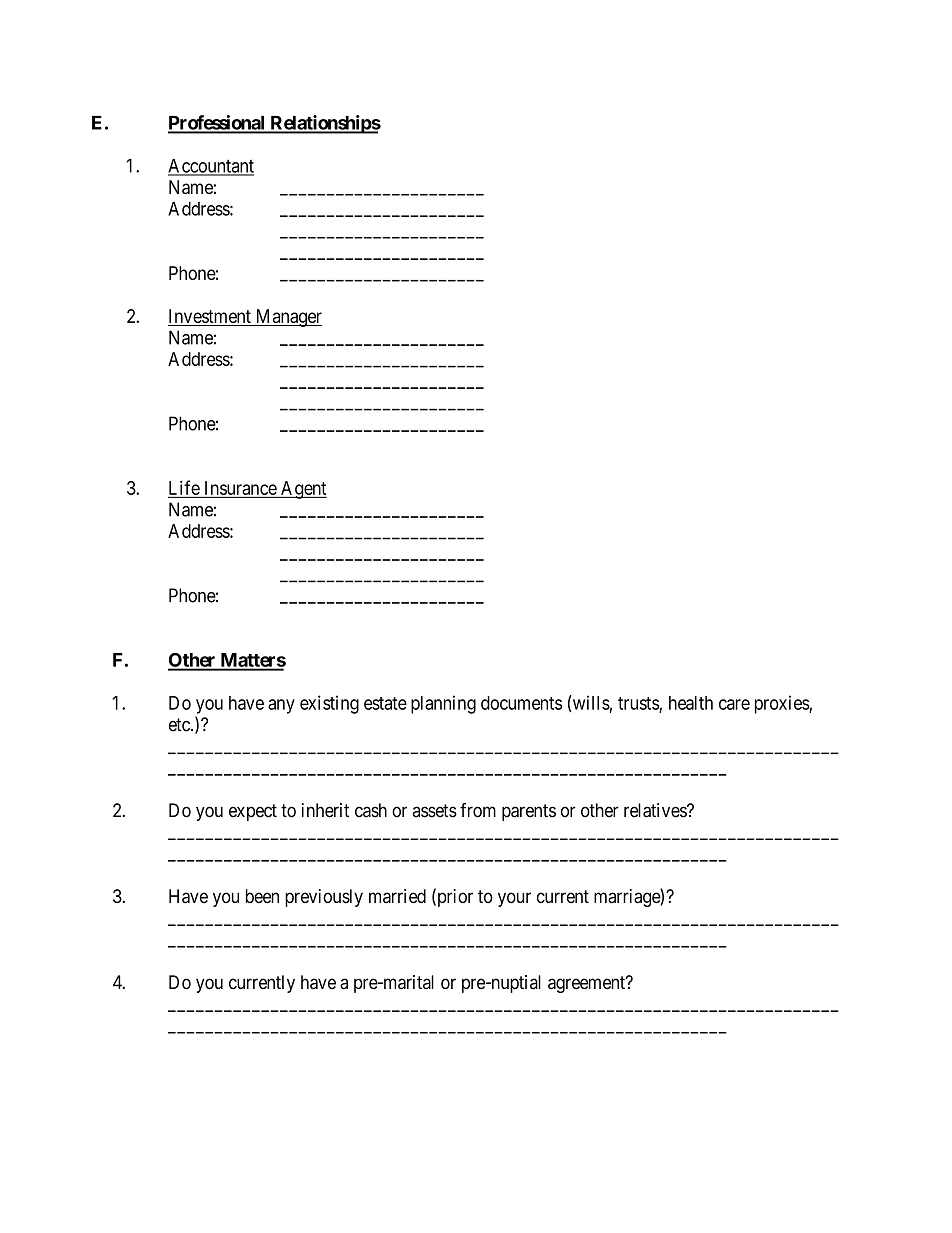 The width and height of the document is (952, 1233). What do you see at coordinates (287, 318) in the document?
I see `Manager` at bounding box center [287, 318].
